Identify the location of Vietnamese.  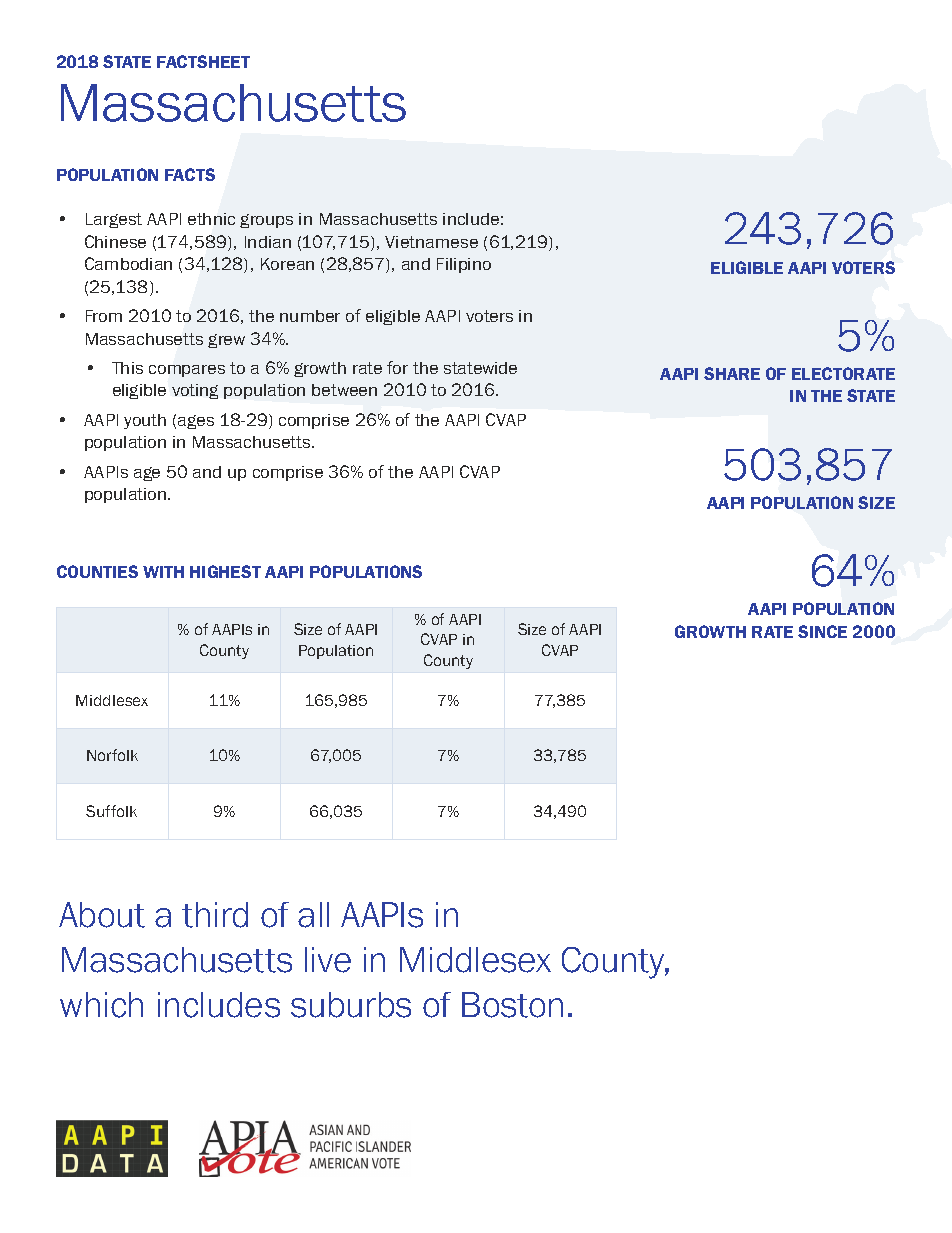
(431, 242).
